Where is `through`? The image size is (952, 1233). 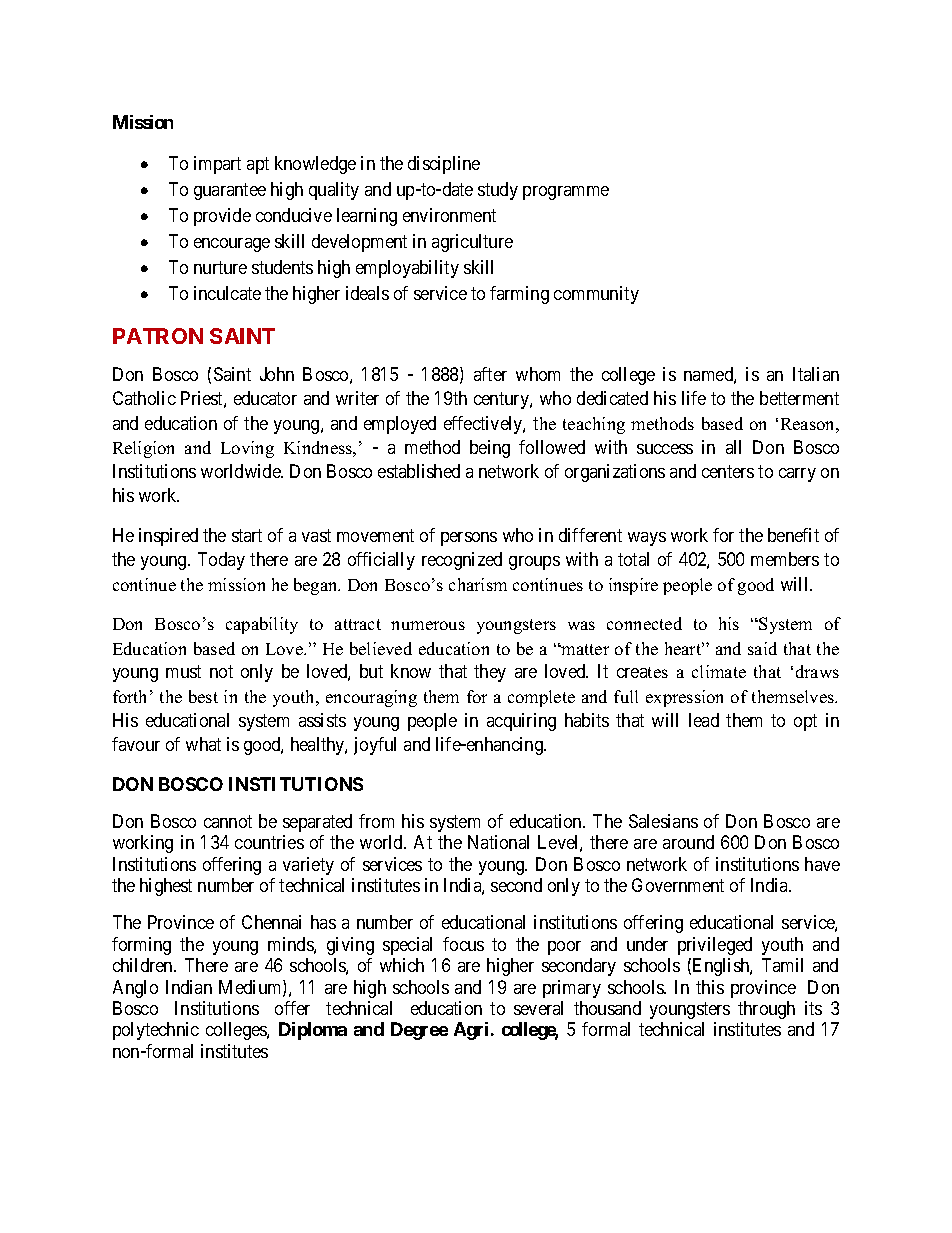
through is located at coordinates (766, 1010).
